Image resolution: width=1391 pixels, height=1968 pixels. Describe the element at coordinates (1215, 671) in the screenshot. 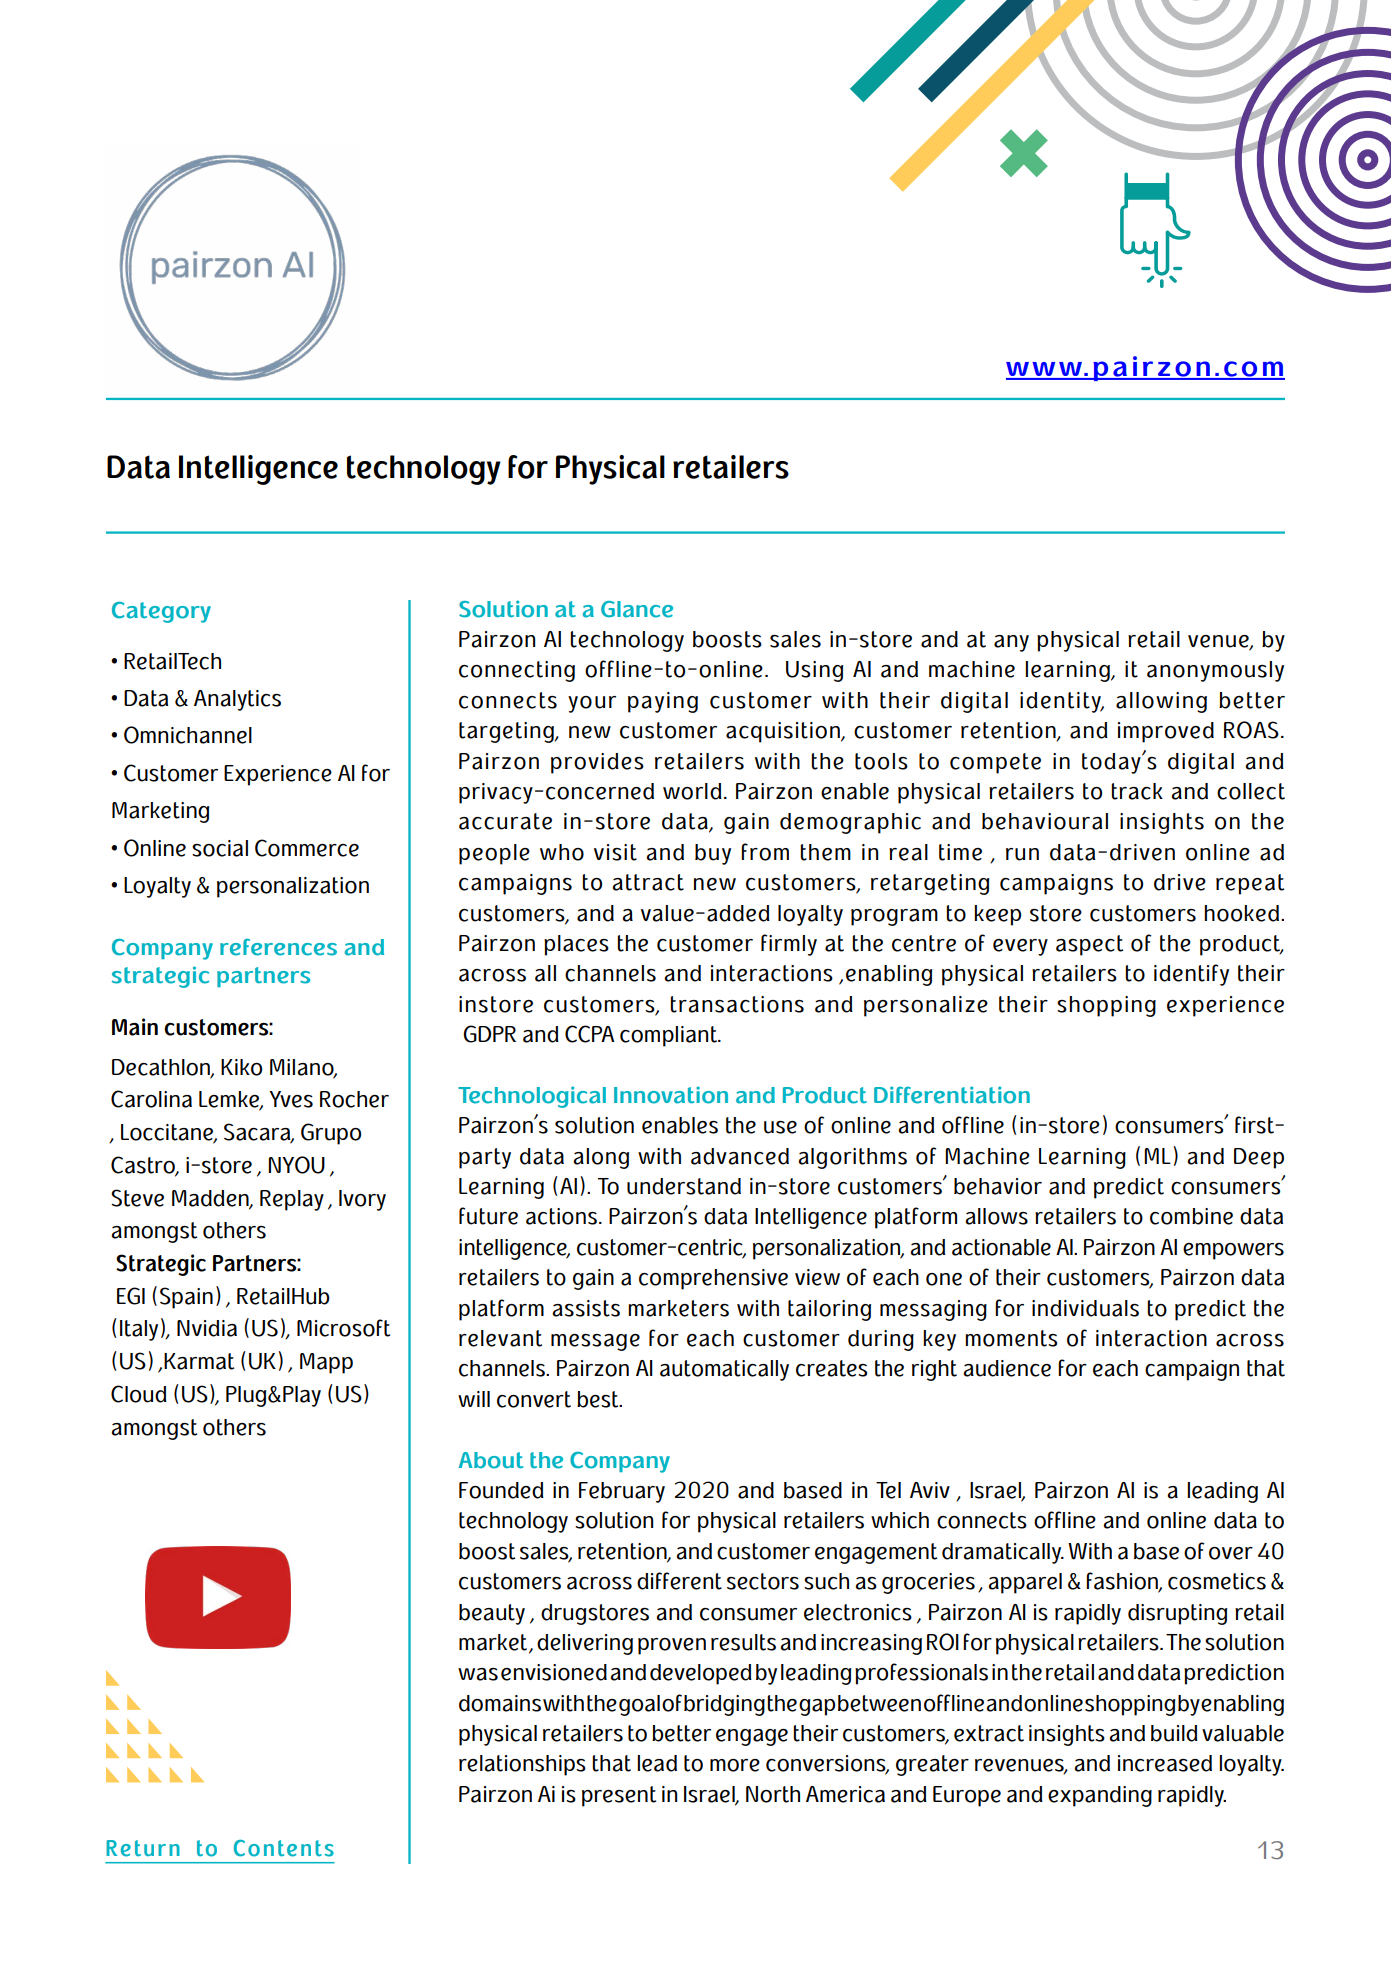

I see `anonymously` at that location.
